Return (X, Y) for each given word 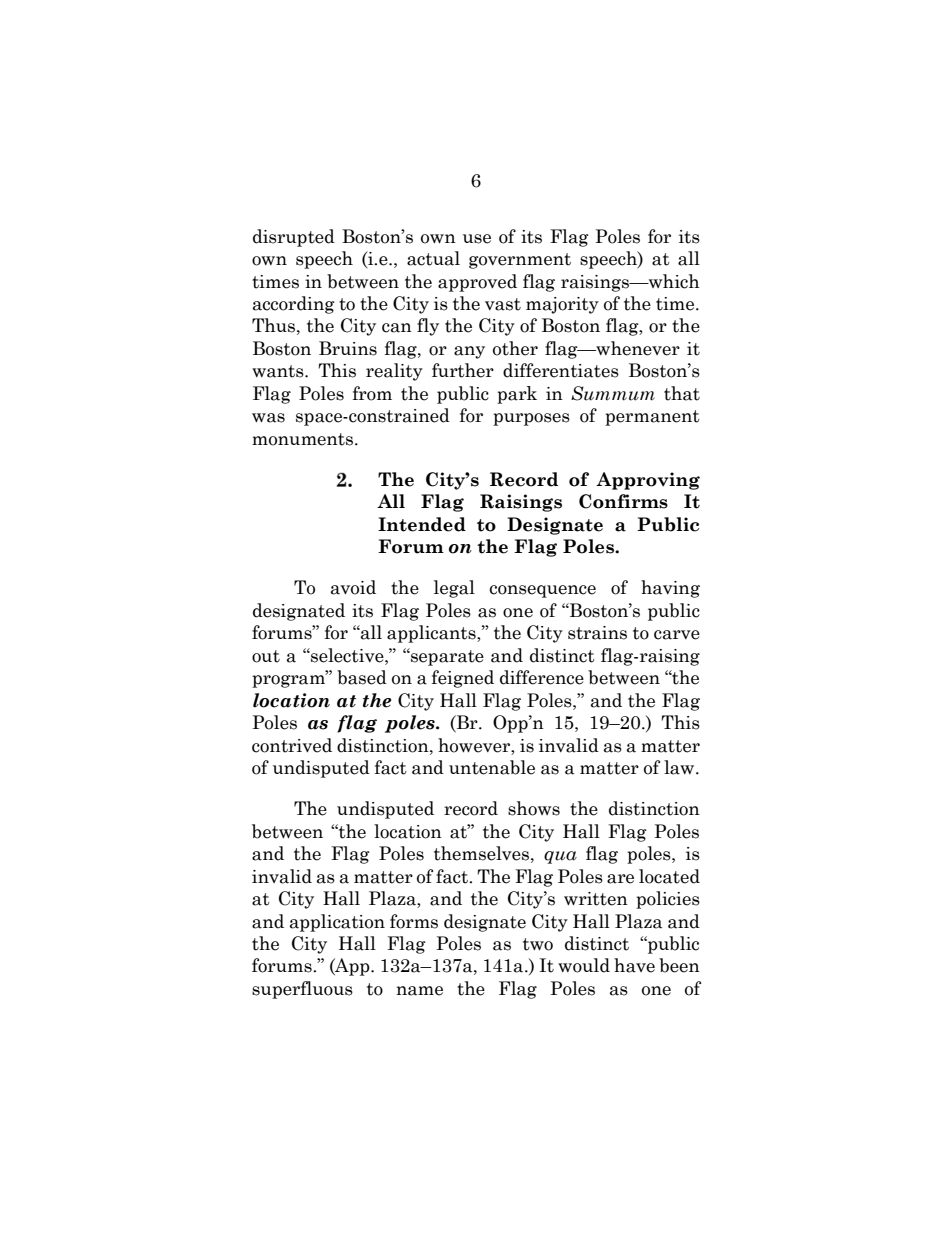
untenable (492, 767)
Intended (422, 524)
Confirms (623, 501)
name (419, 991)
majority (562, 305)
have (634, 965)
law (680, 767)
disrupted (294, 238)
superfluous (302, 990)
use (477, 239)
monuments (304, 439)
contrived (292, 745)
